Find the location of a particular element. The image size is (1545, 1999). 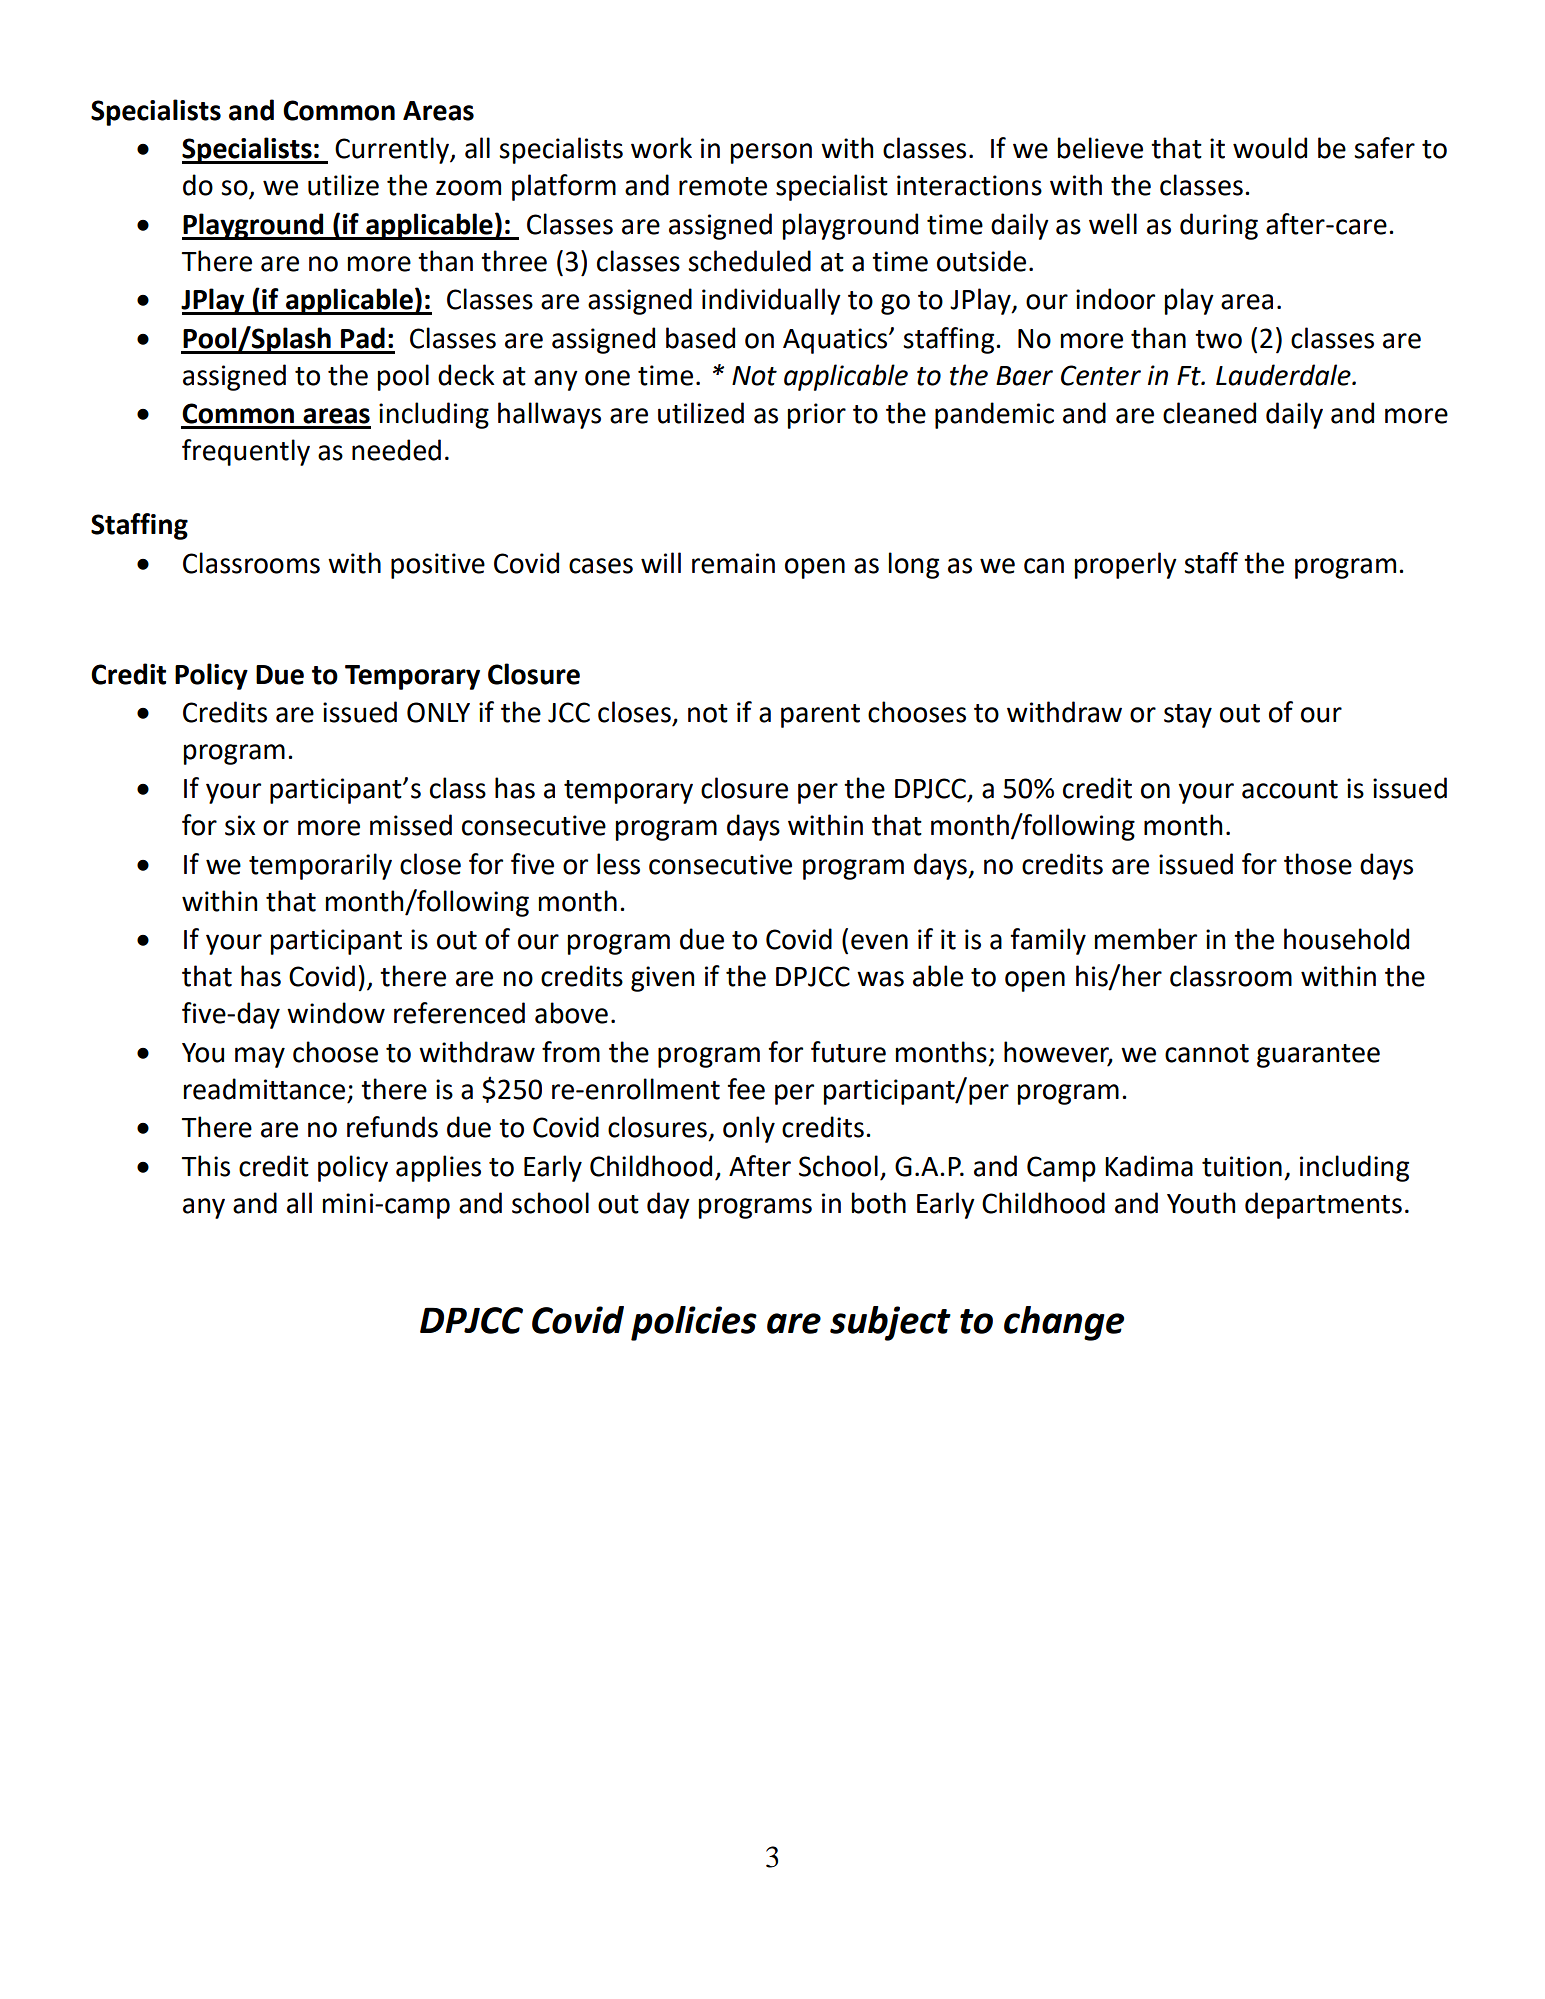

less is located at coordinates (618, 864).
